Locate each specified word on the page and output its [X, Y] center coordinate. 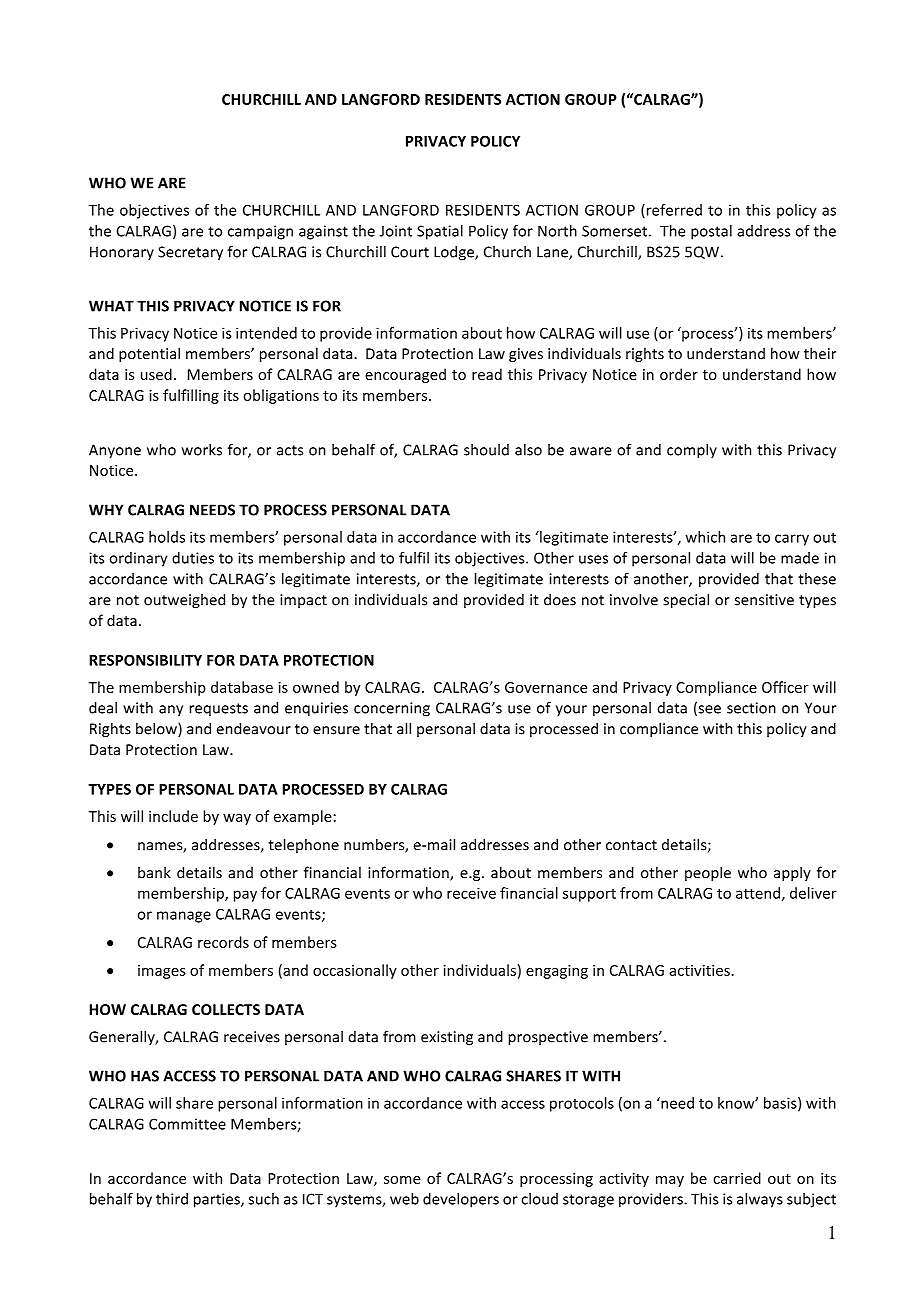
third [172, 1199]
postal [711, 232]
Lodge [455, 253]
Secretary [190, 253]
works [202, 450]
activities [700, 970]
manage [184, 917]
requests [219, 710]
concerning [392, 709]
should [486, 450]
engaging [557, 972]
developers [461, 1200]
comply [692, 451]
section [751, 708]
